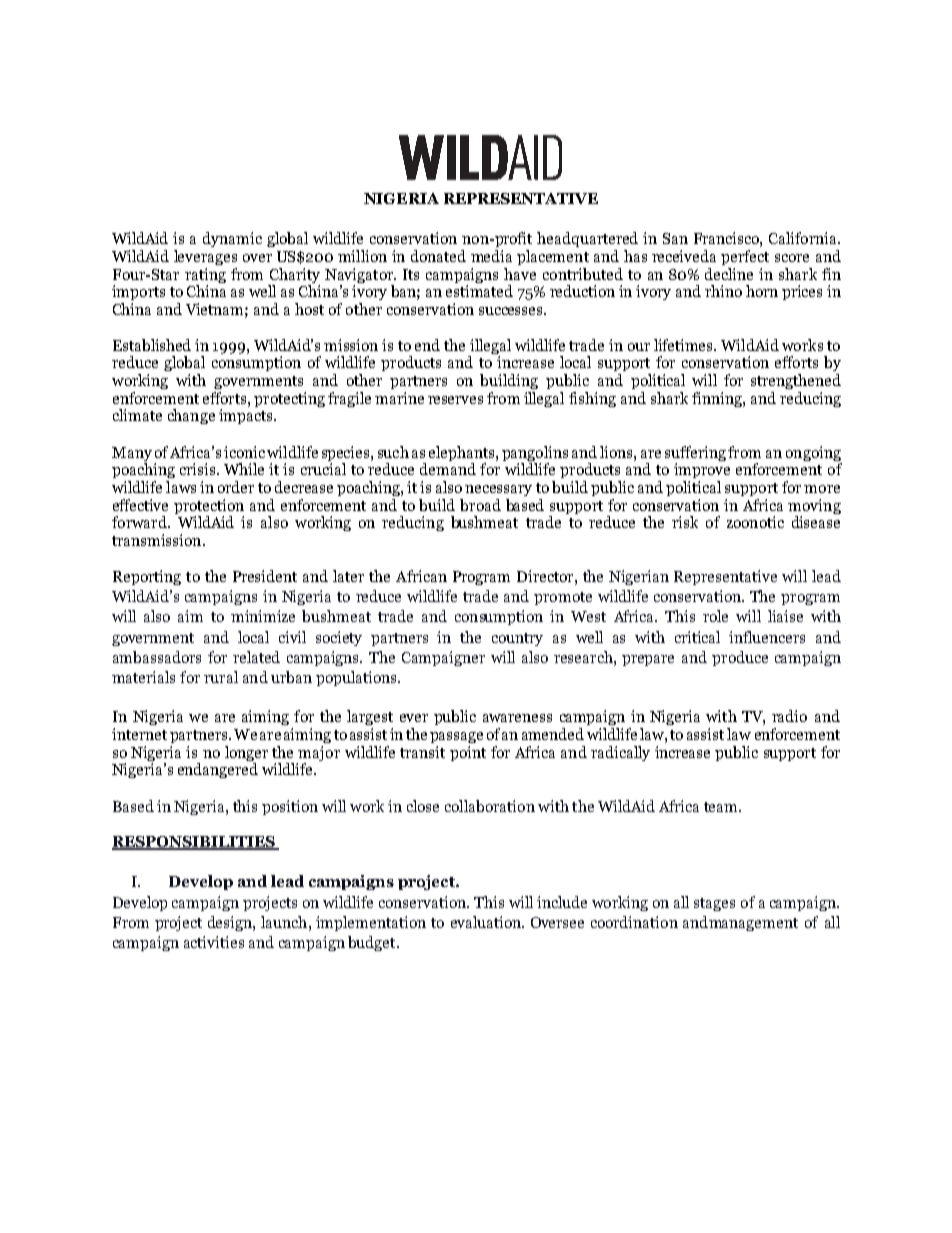  What do you see at coordinates (491, 256) in the page?
I see `media` at bounding box center [491, 256].
